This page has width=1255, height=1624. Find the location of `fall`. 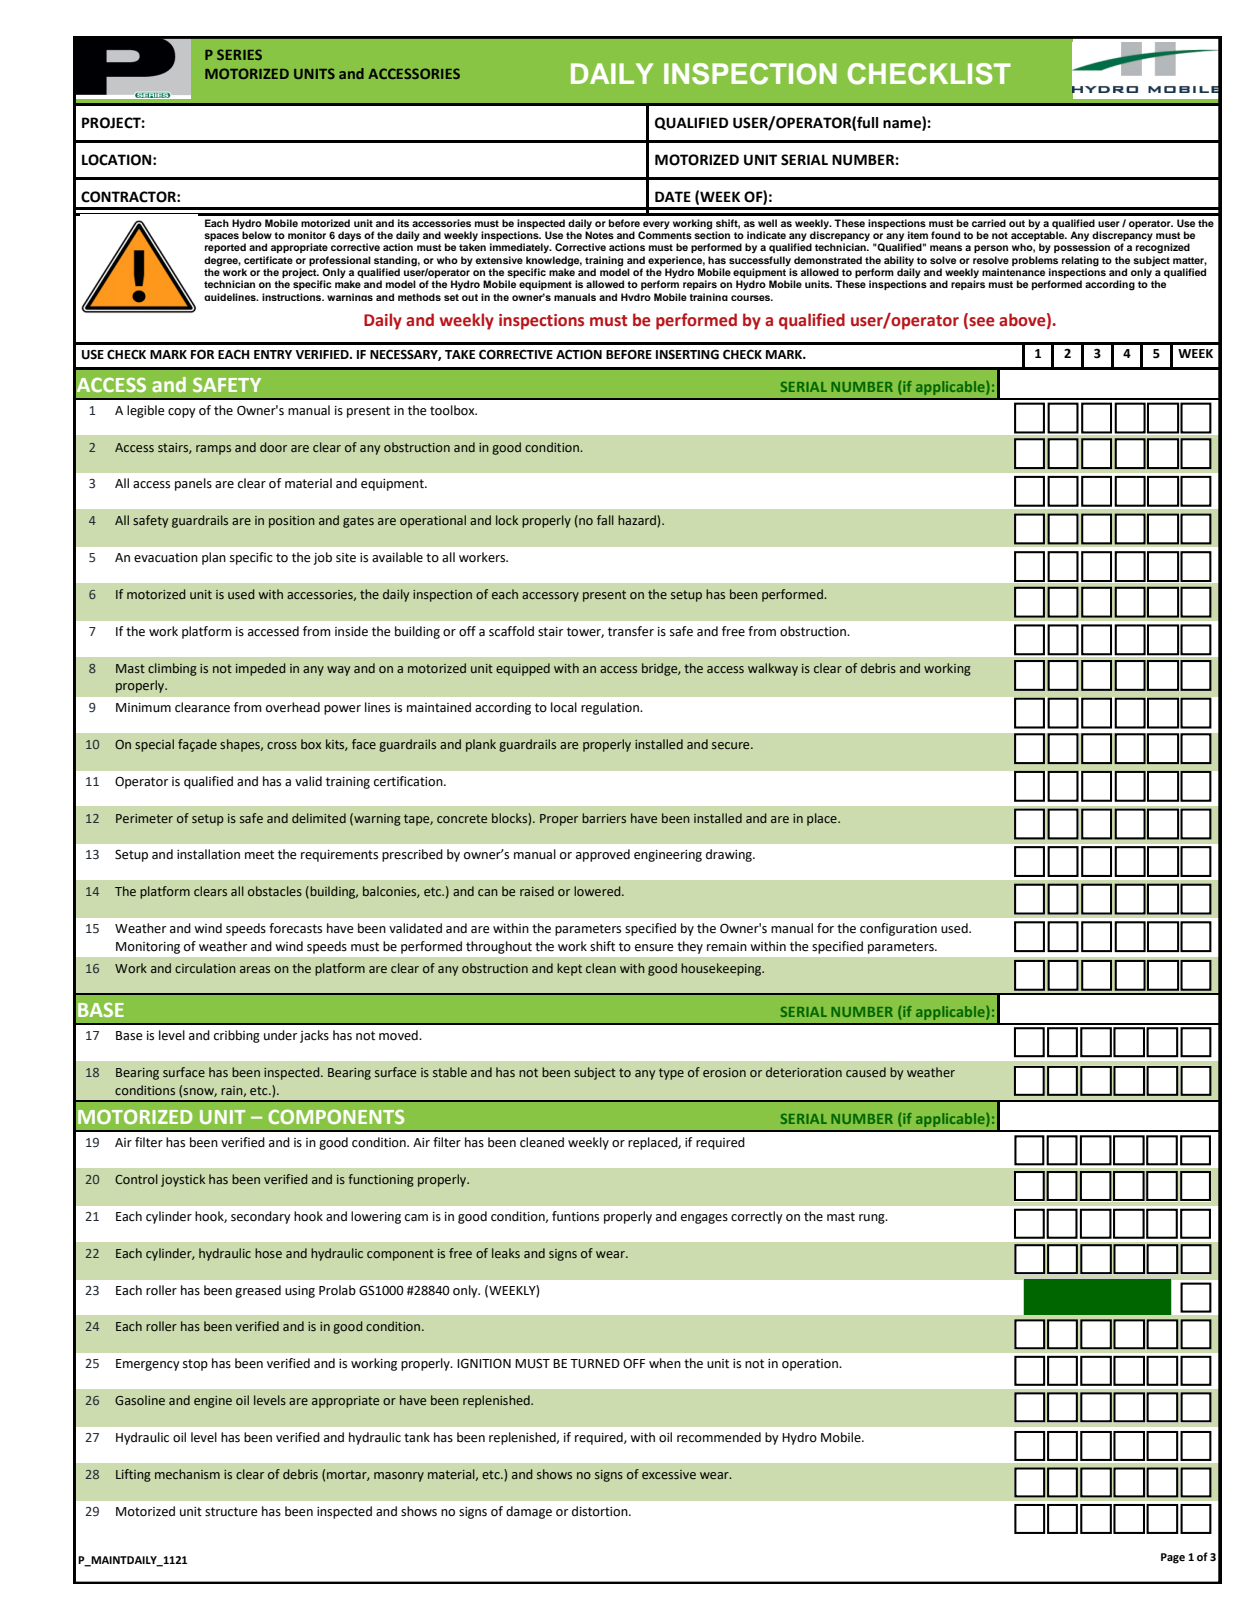

fall is located at coordinates (605, 520).
